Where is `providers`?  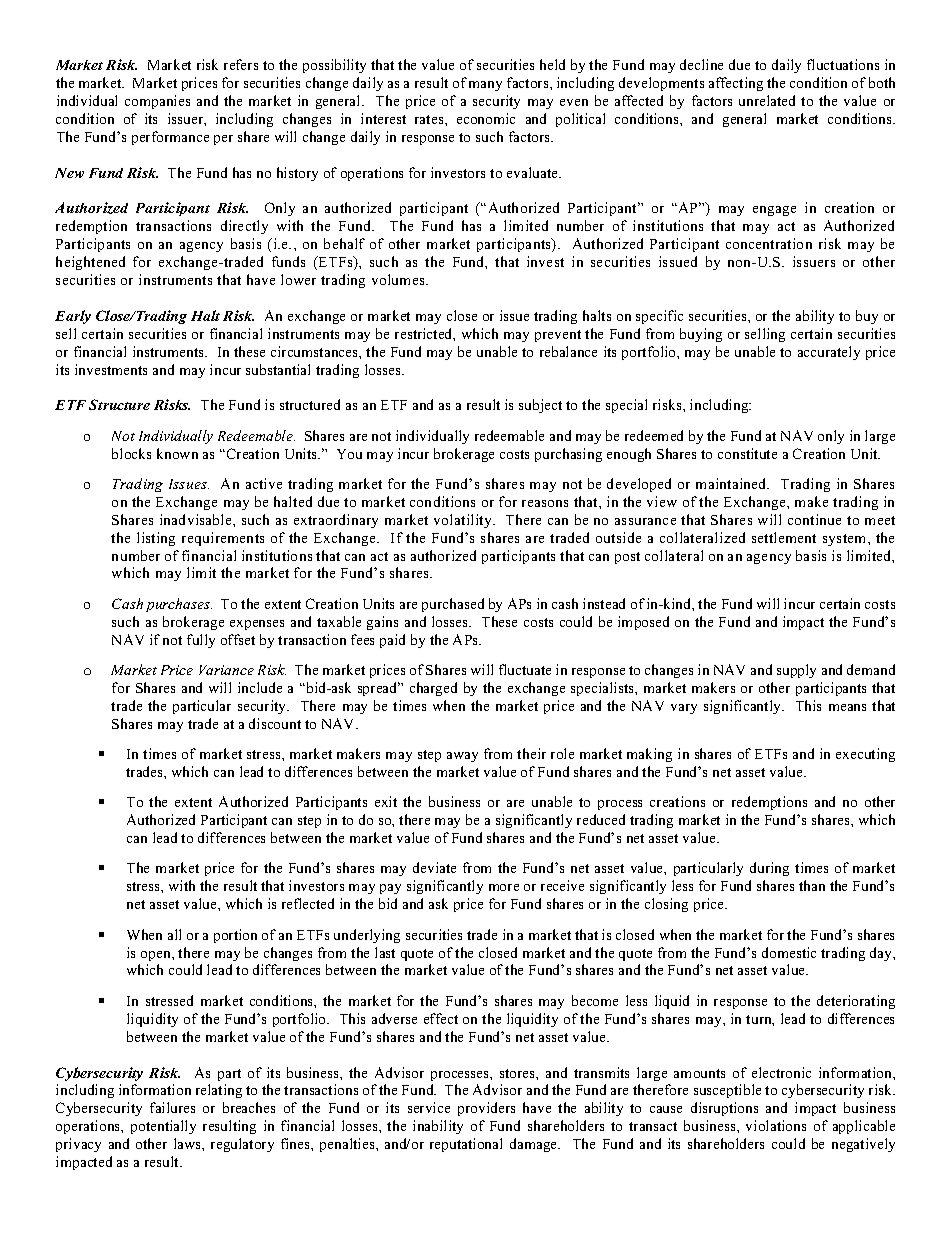
providers is located at coordinates (486, 1109).
